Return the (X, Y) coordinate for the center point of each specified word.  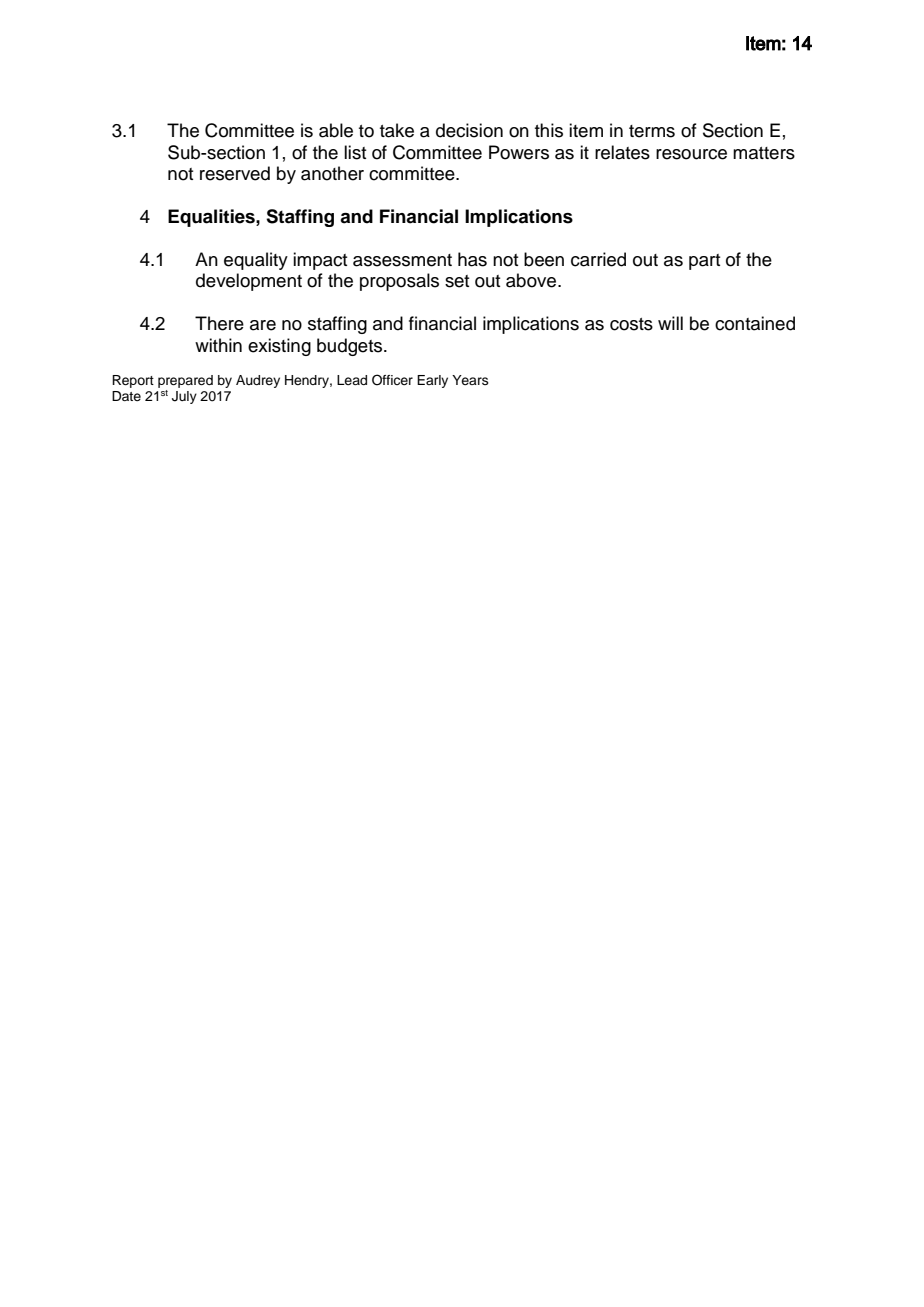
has (472, 259)
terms (652, 131)
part (704, 262)
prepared (185, 381)
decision (469, 130)
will (670, 323)
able (336, 130)
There (219, 323)
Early (432, 381)
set (457, 281)
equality (256, 261)
